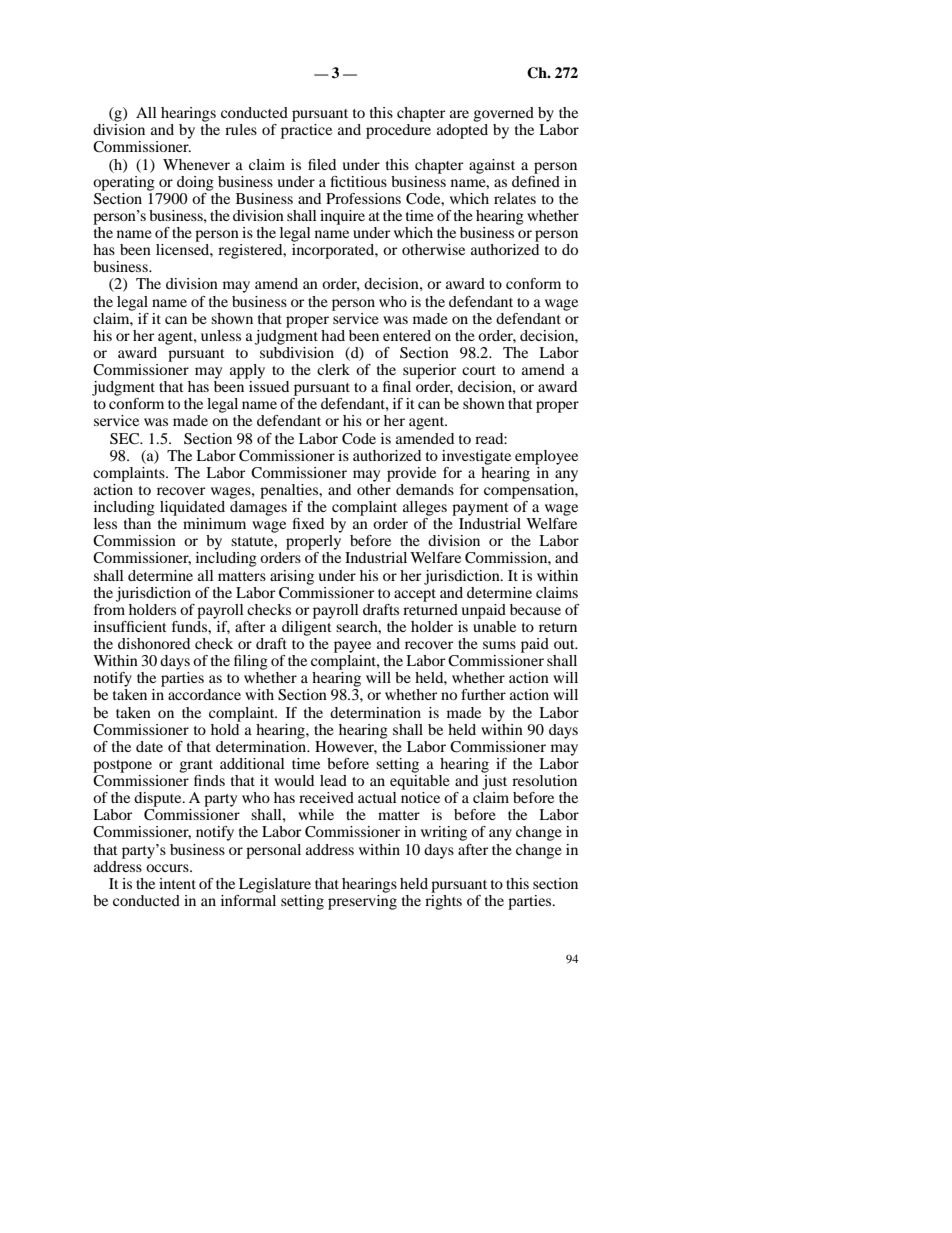 The height and width of the screenshot is (1233, 952). What do you see at coordinates (196, 164) in the screenshot?
I see `Whenever` at bounding box center [196, 164].
